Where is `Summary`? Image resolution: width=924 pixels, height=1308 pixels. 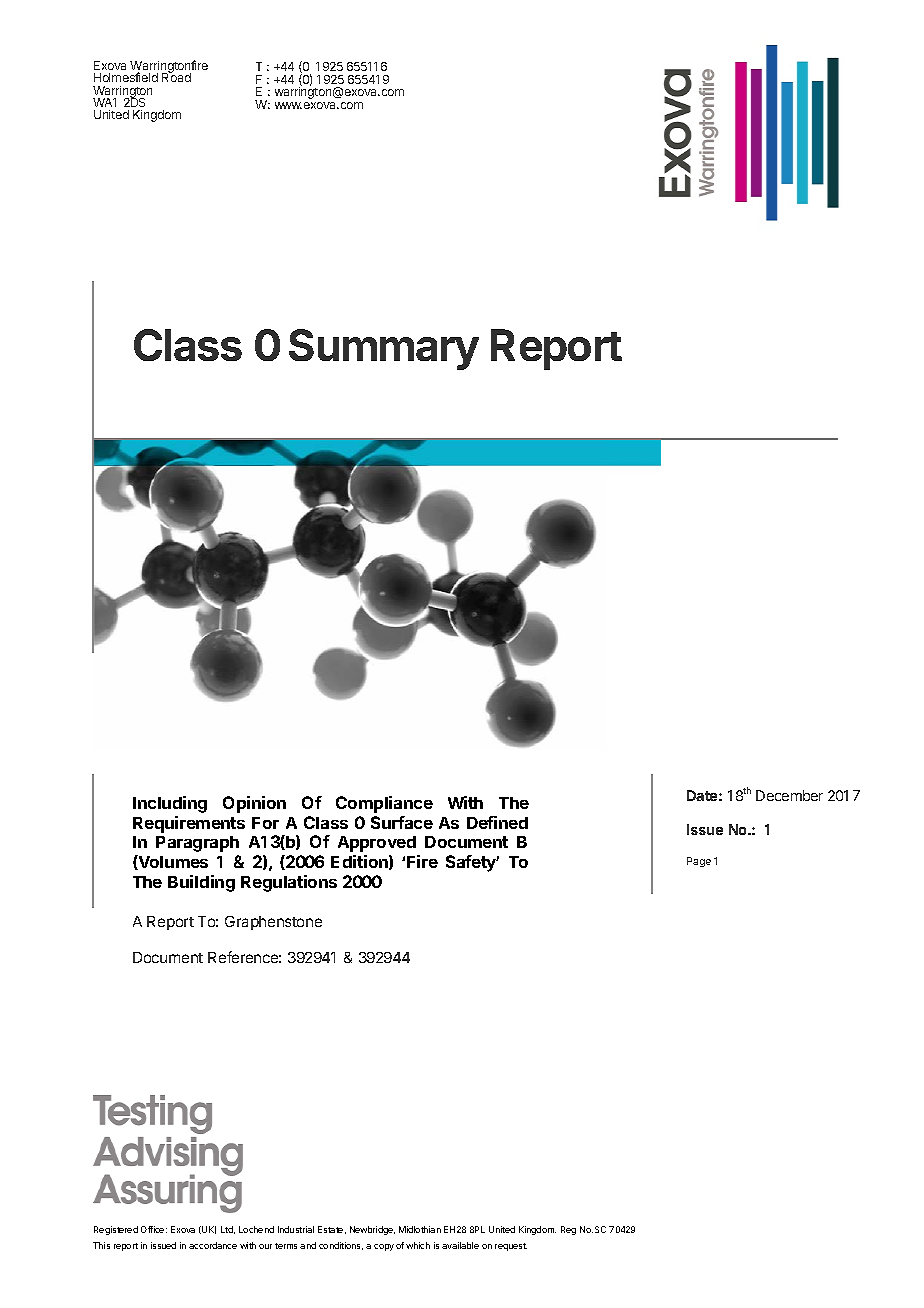 Summary is located at coordinates (384, 349).
